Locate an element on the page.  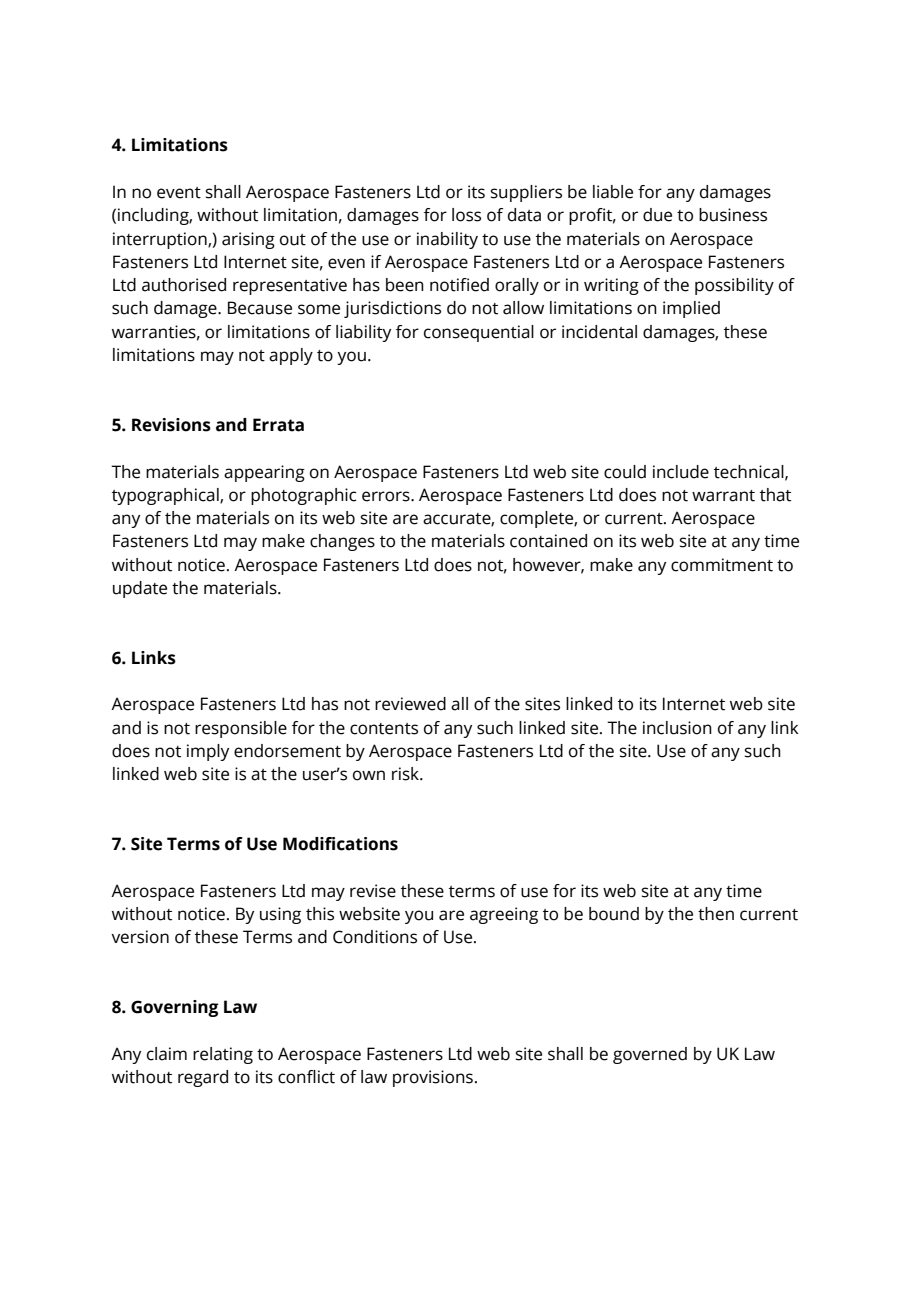
business is located at coordinates (733, 215).
